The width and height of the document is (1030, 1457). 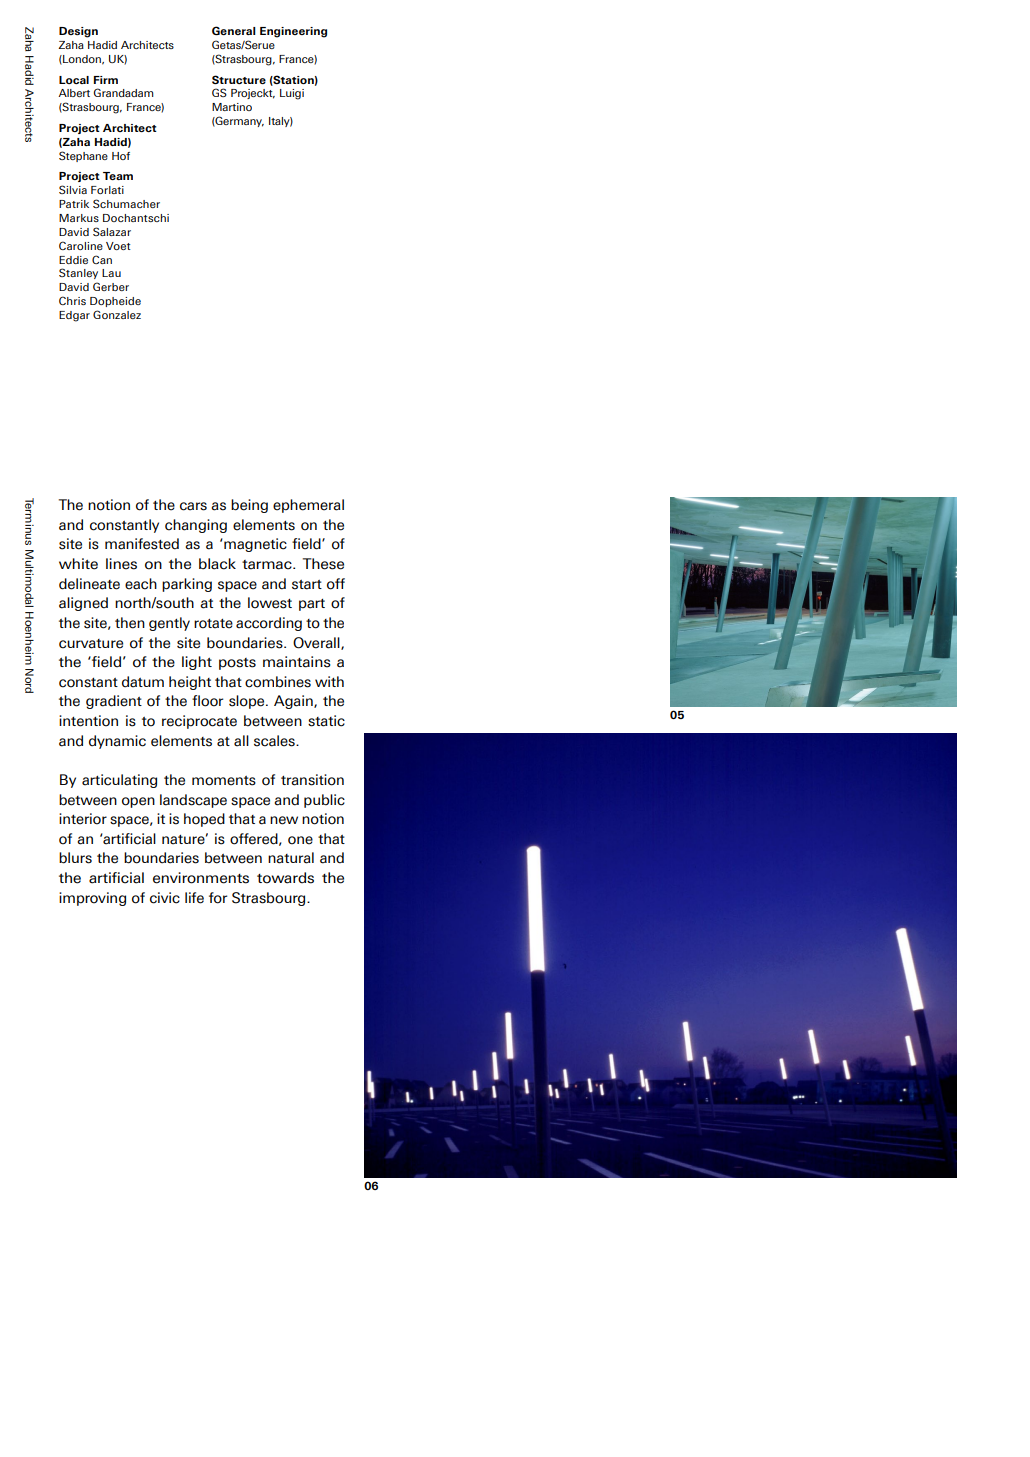 What do you see at coordinates (193, 506) in the document?
I see `cars` at bounding box center [193, 506].
